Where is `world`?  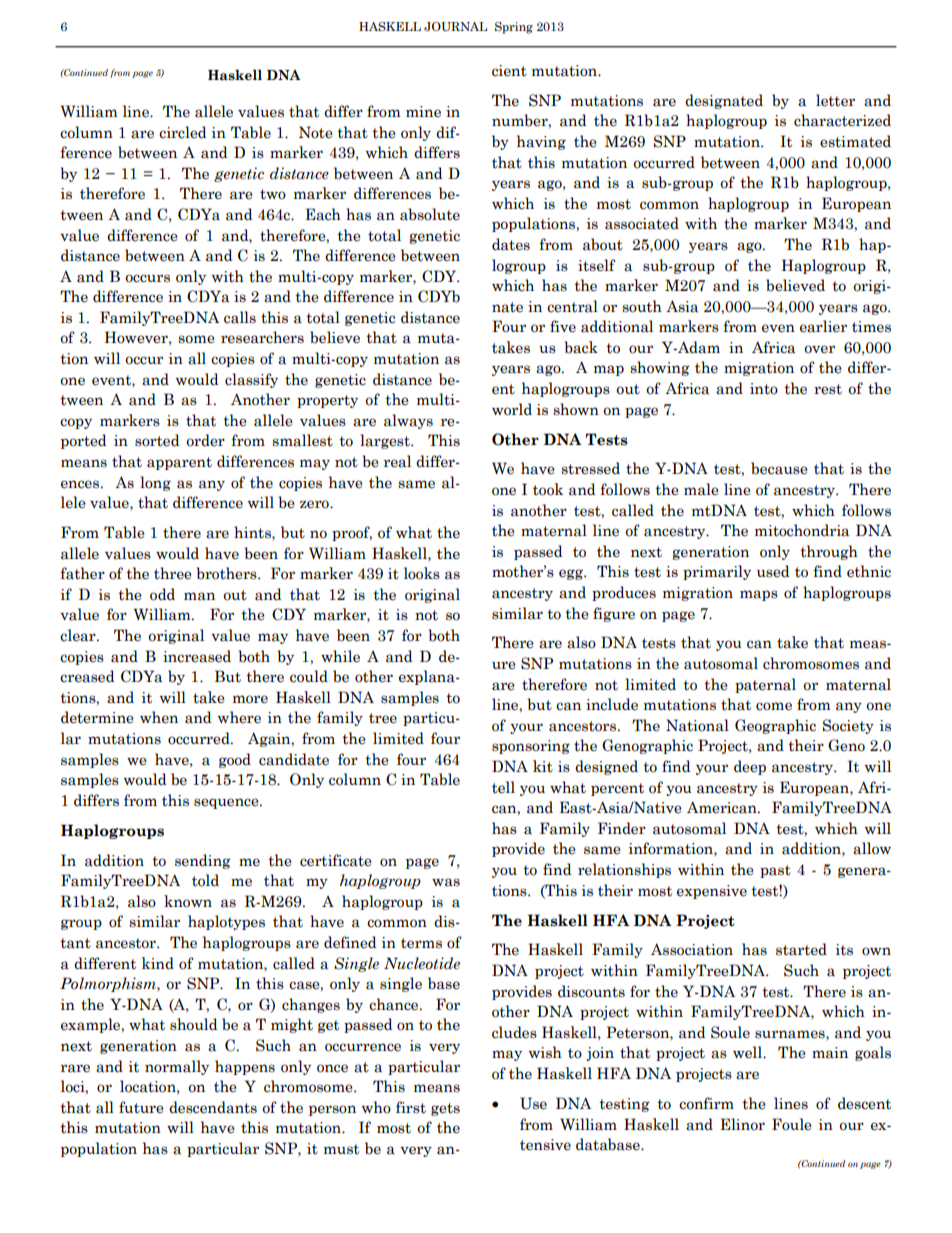
world is located at coordinates (512, 409).
